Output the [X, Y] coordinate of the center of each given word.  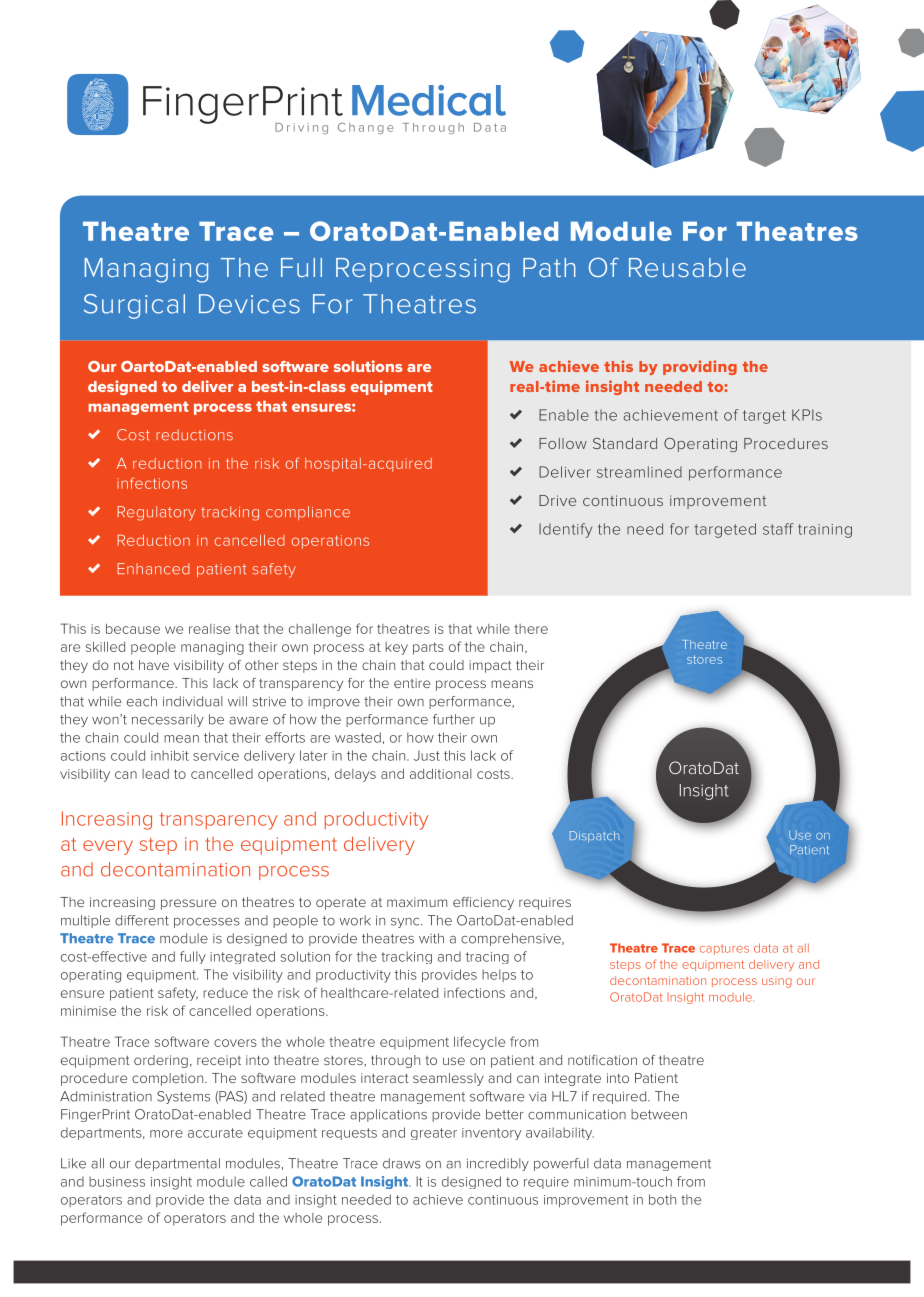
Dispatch [594, 837]
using [777, 983]
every [108, 847]
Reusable [687, 267]
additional [441, 773]
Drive [557, 500]
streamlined [639, 472]
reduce [225, 993]
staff [778, 529]
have [154, 665]
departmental [177, 1164]
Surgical [134, 306]
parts [428, 648]
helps [499, 975]
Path [549, 267]
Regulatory [156, 513]
